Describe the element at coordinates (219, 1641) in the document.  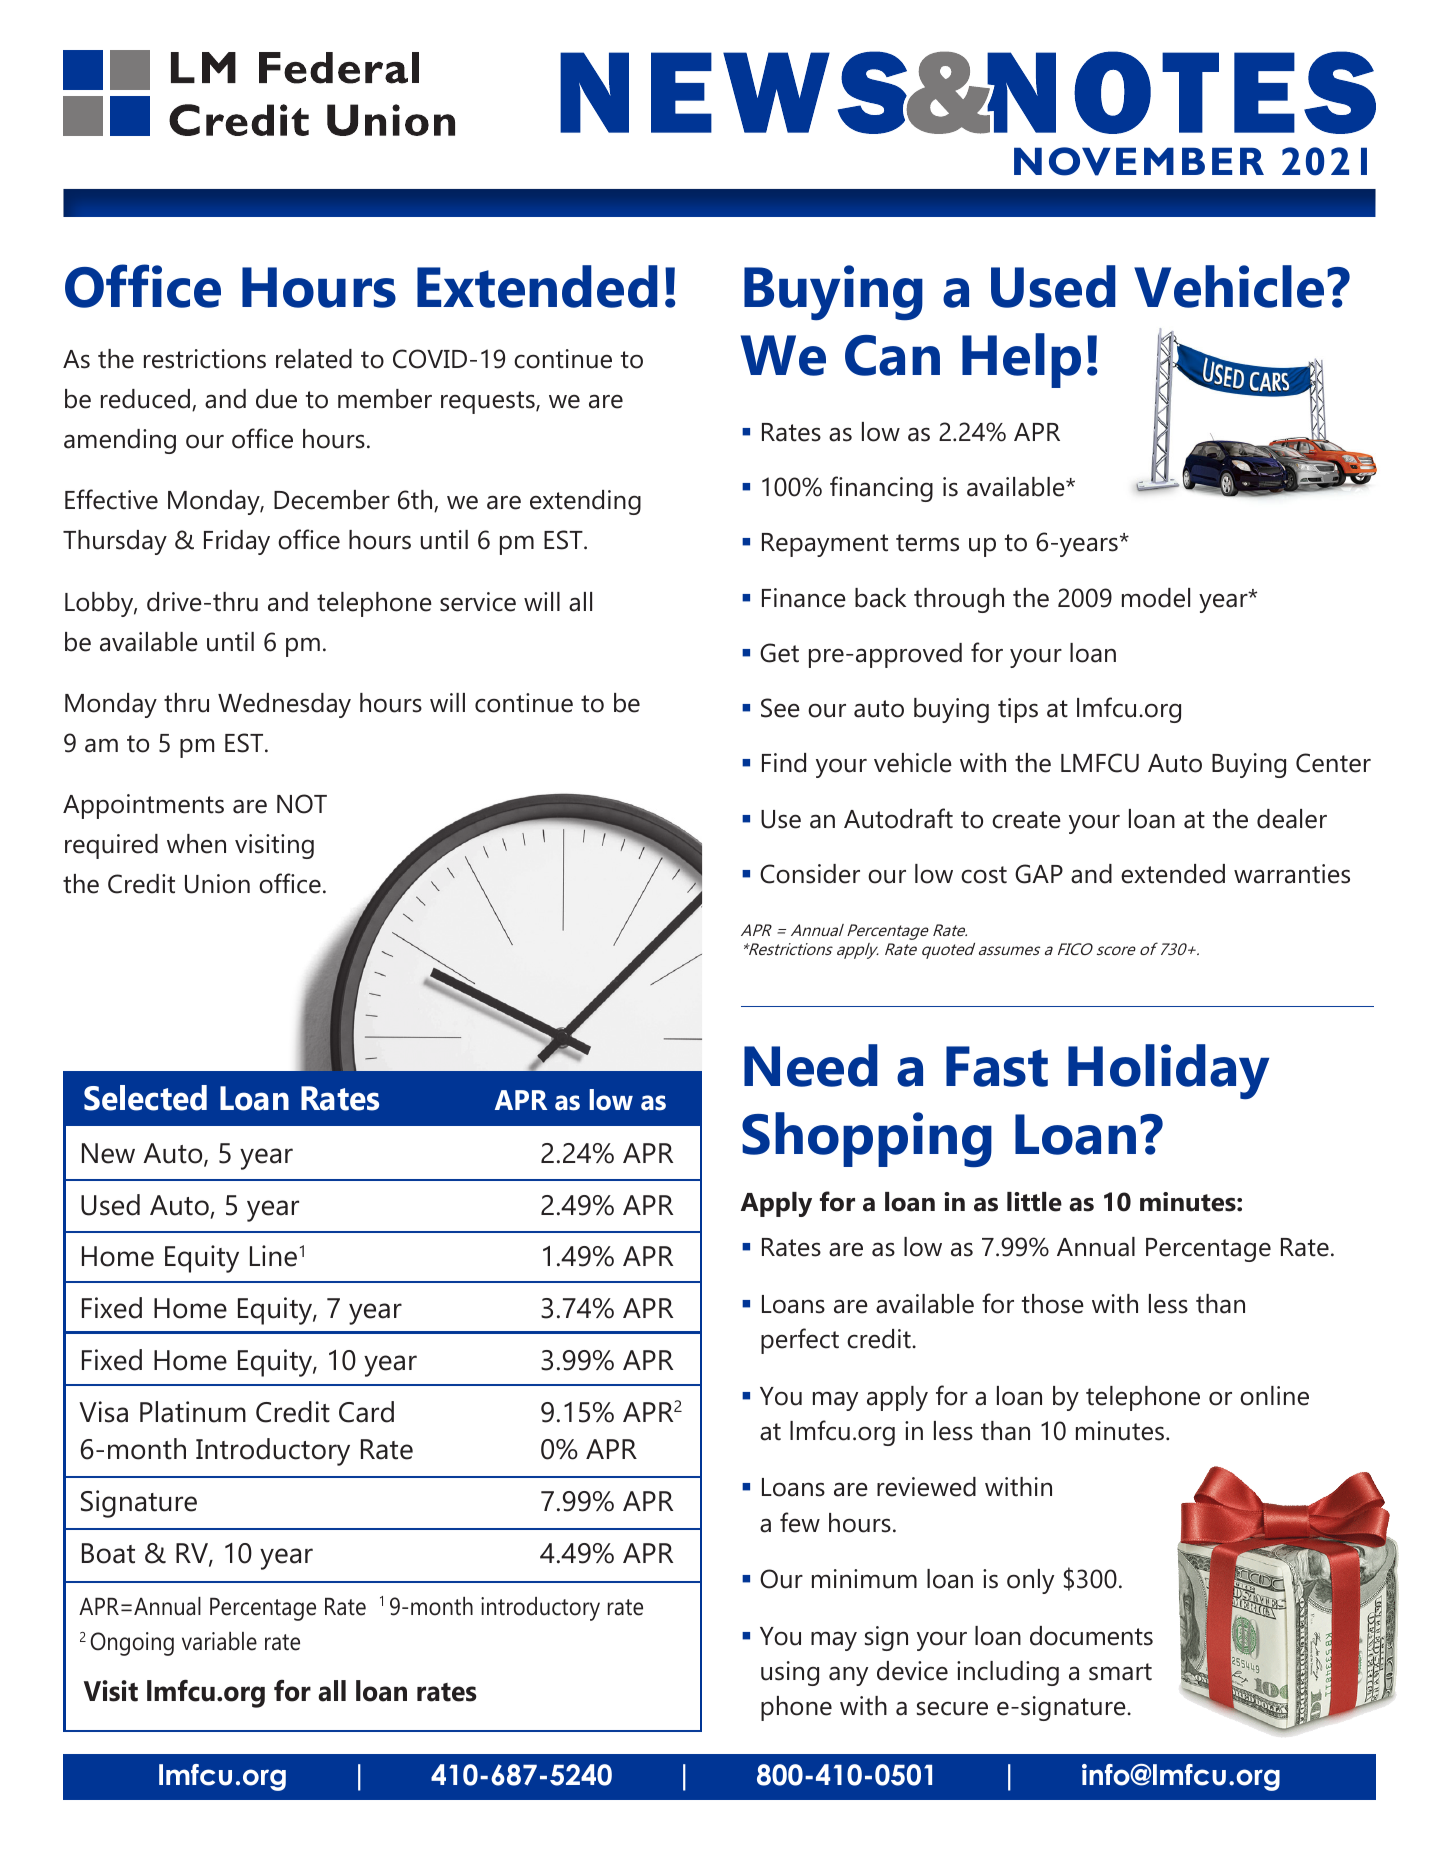
I see `variable` at that location.
